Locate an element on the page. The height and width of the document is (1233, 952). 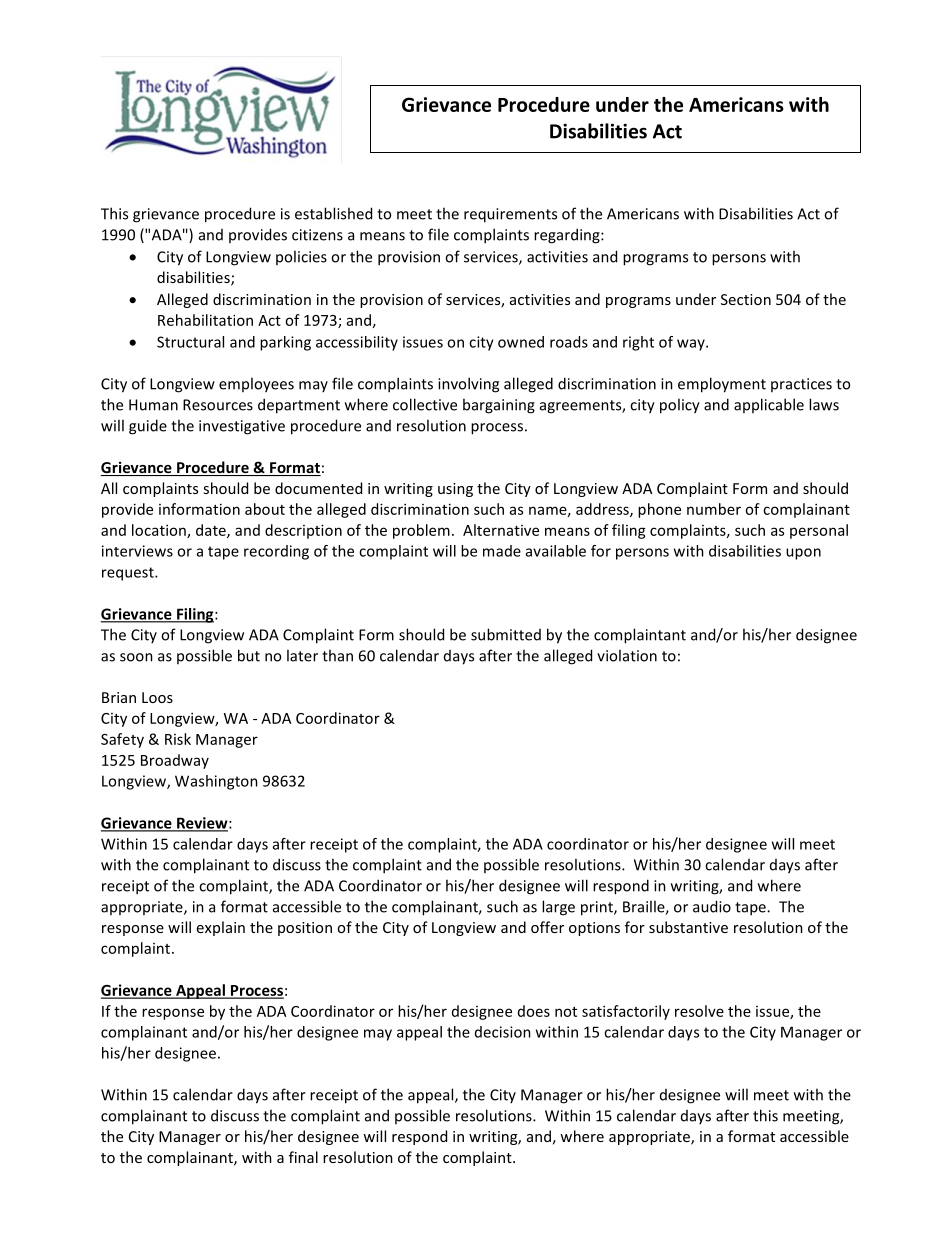
final is located at coordinates (303, 1157).
